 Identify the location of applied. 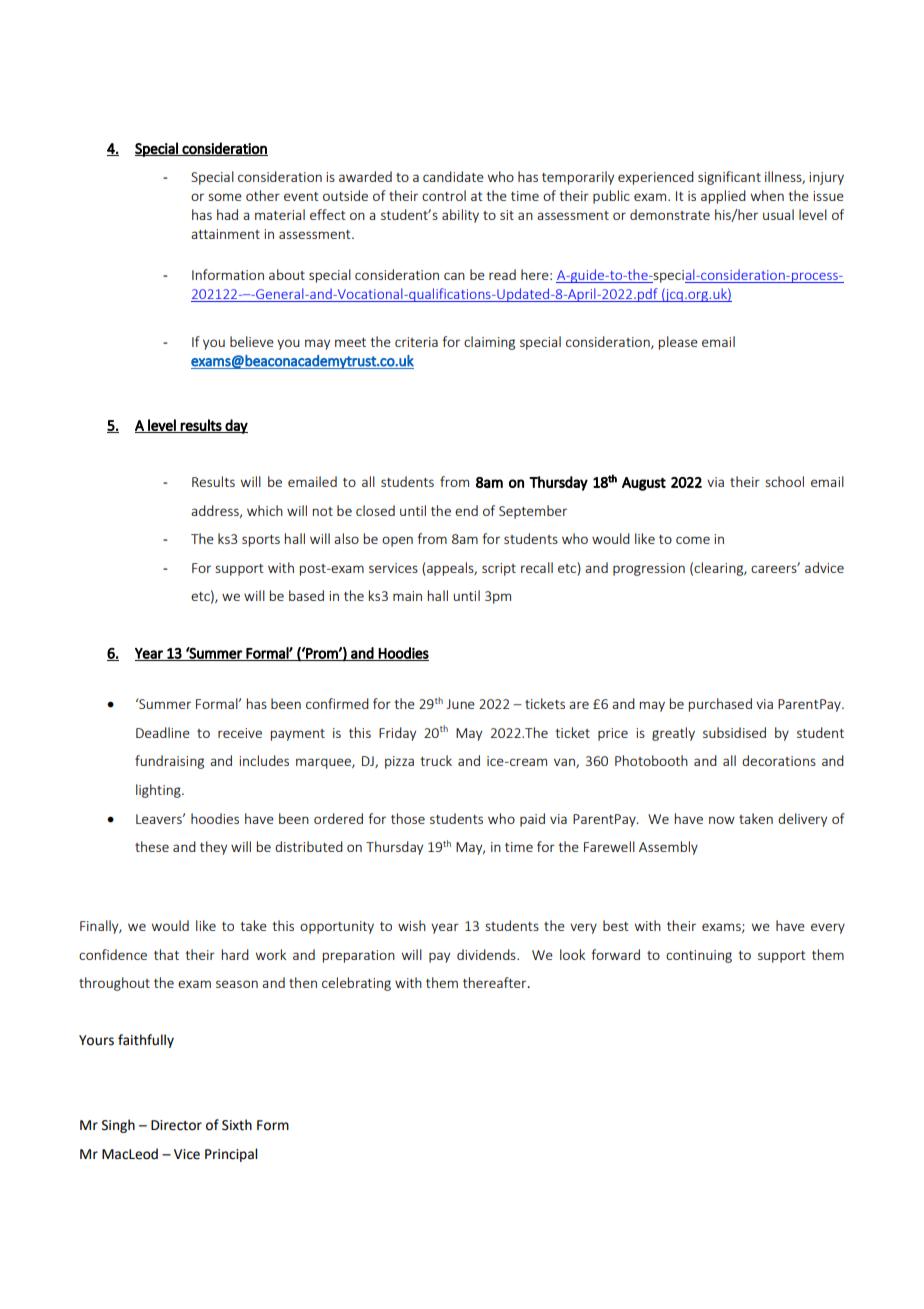
(723, 197).
